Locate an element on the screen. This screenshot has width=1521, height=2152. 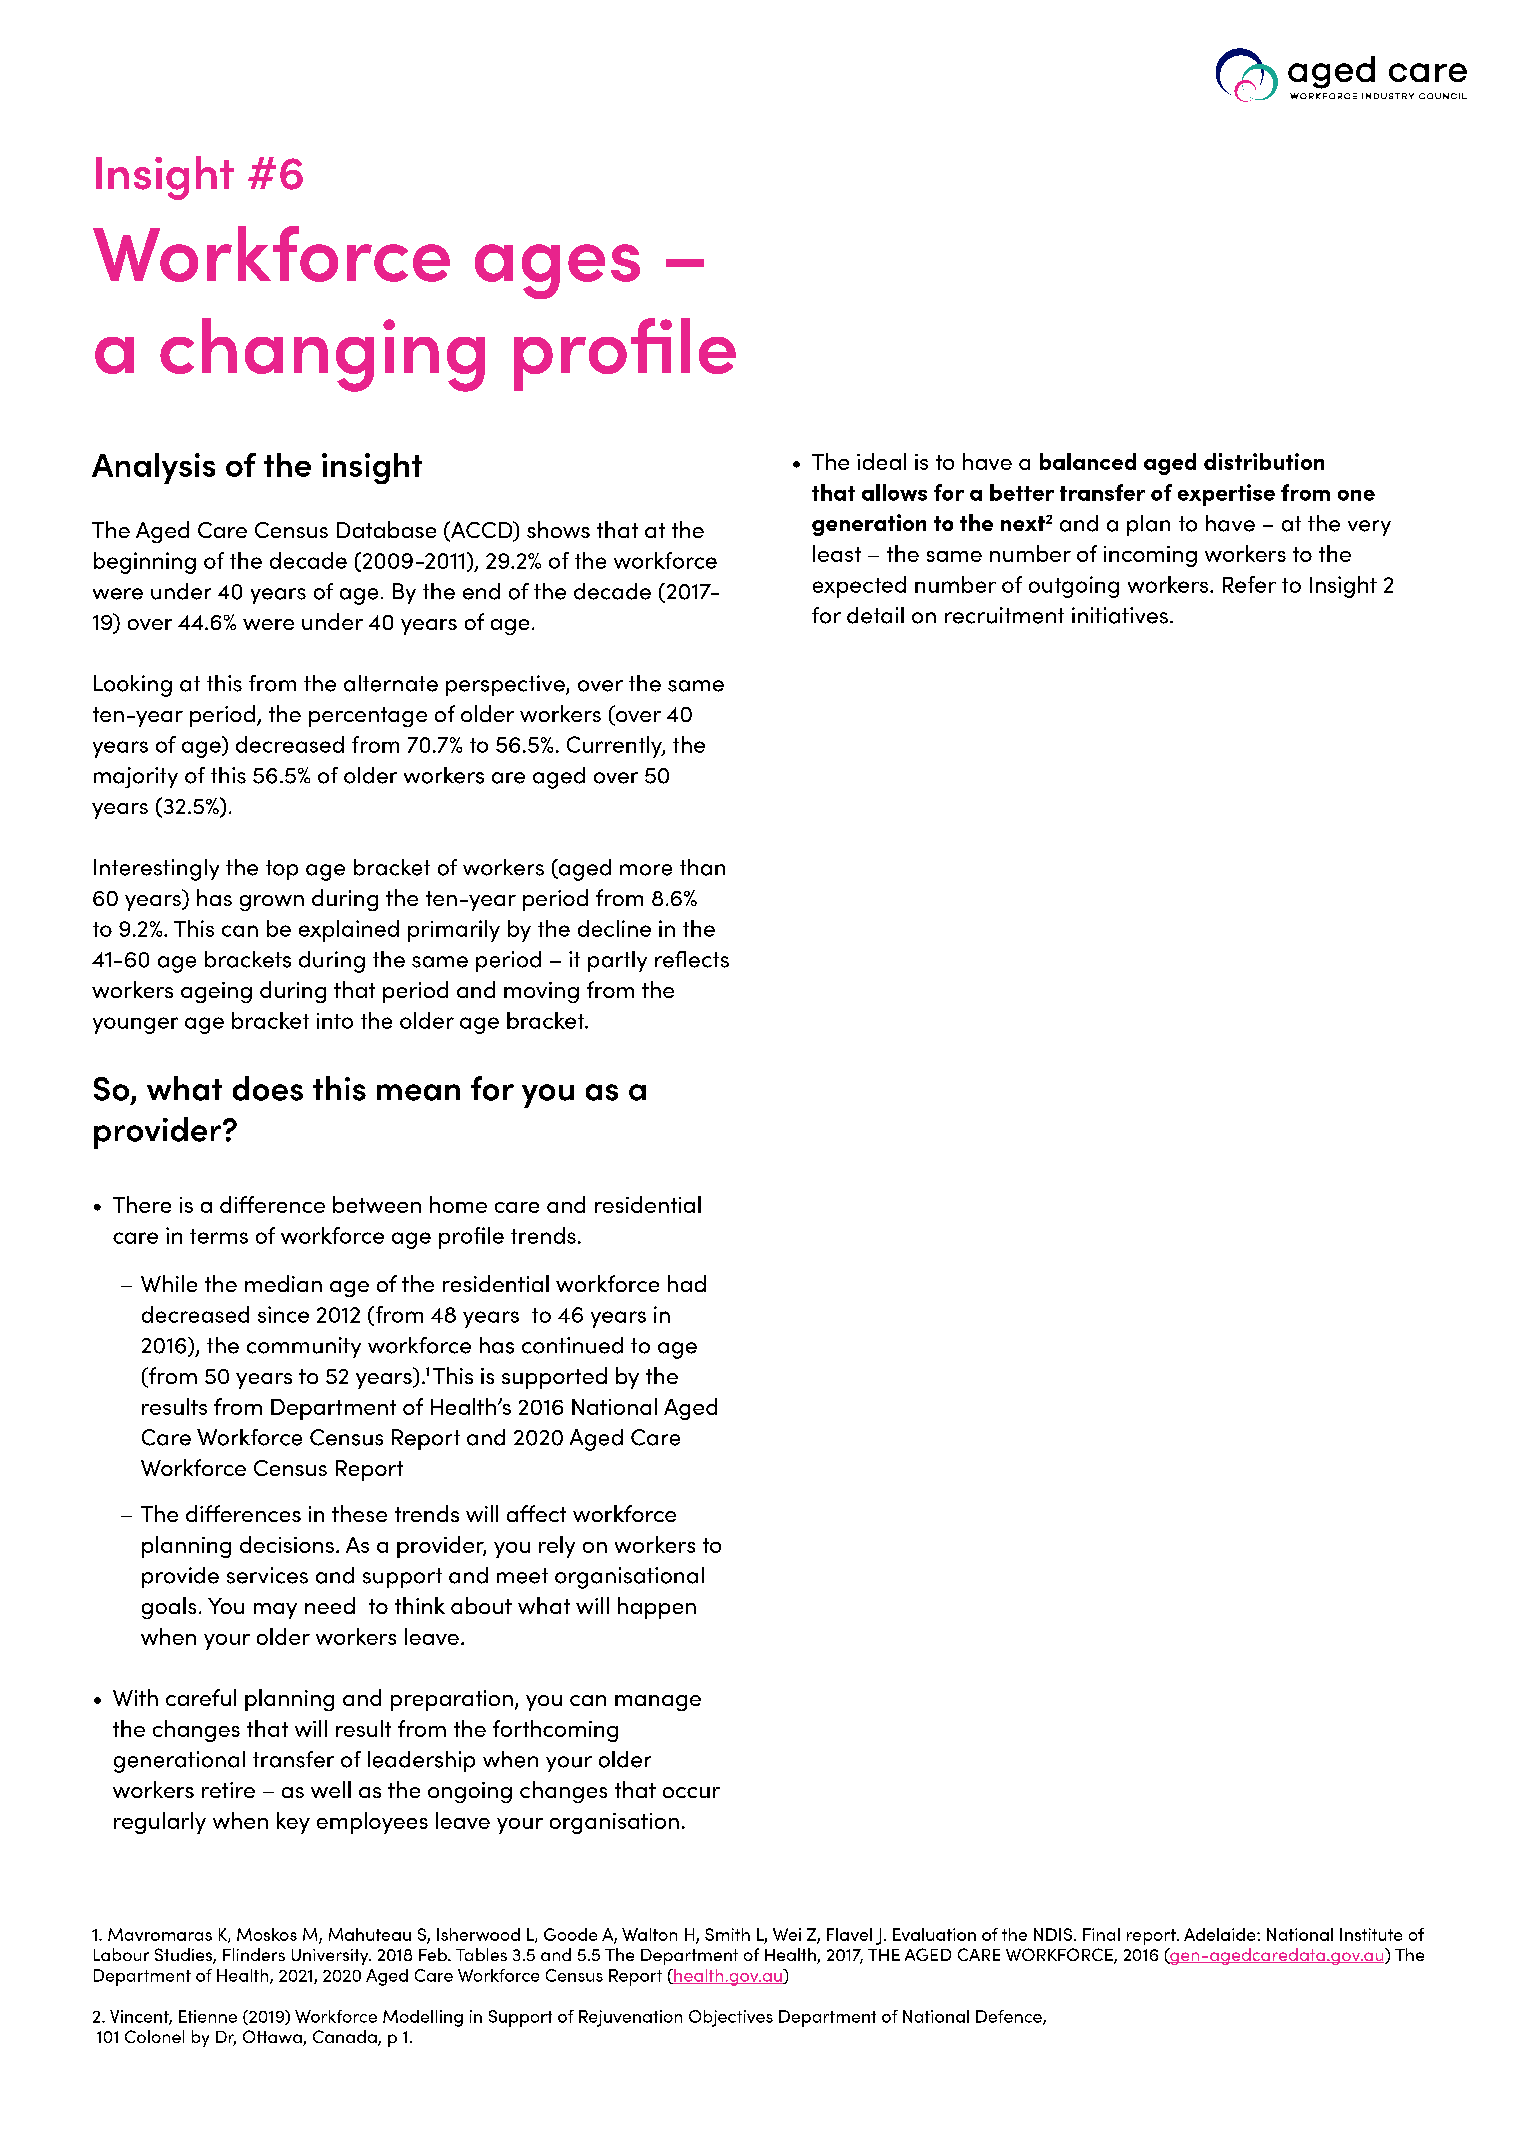
Flinders is located at coordinates (254, 1954).
